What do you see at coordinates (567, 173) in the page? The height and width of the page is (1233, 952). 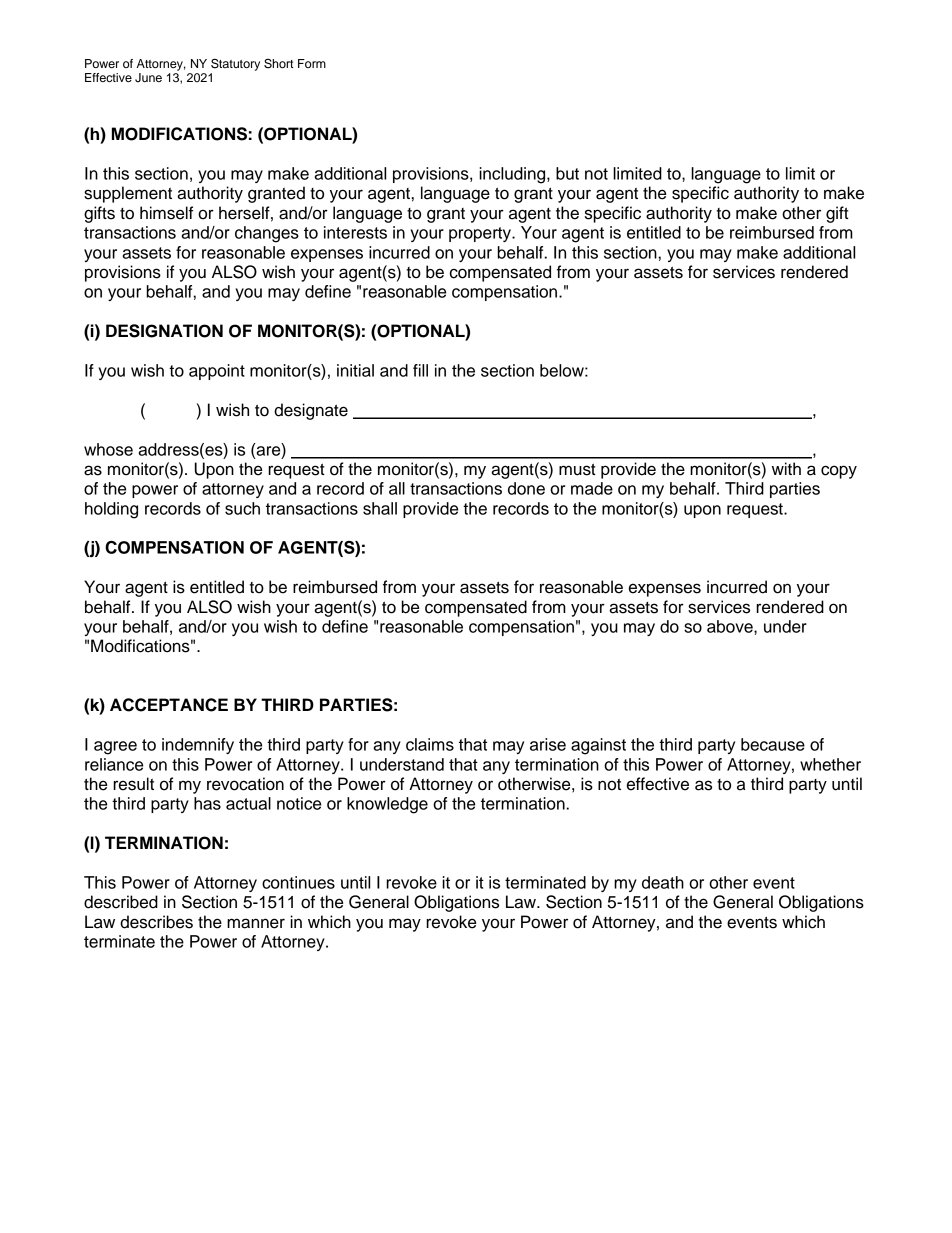 I see `but` at bounding box center [567, 173].
